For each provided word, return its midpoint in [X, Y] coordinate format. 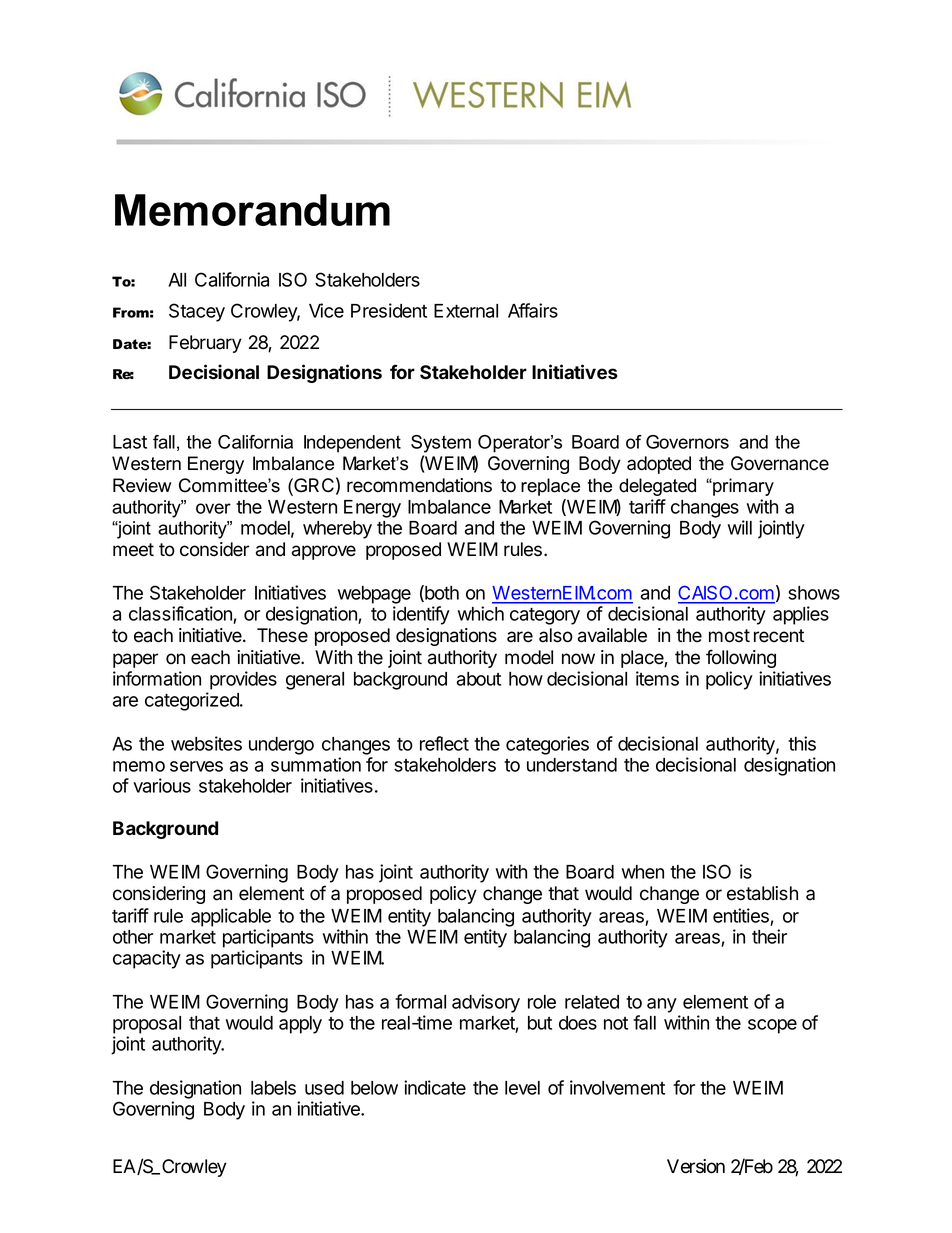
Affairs [533, 310]
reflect [444, 743]
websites [206, 743]
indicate [435, 1087]
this [802, 743]
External [466, 311]
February [205, 344]
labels [273, 1088]
